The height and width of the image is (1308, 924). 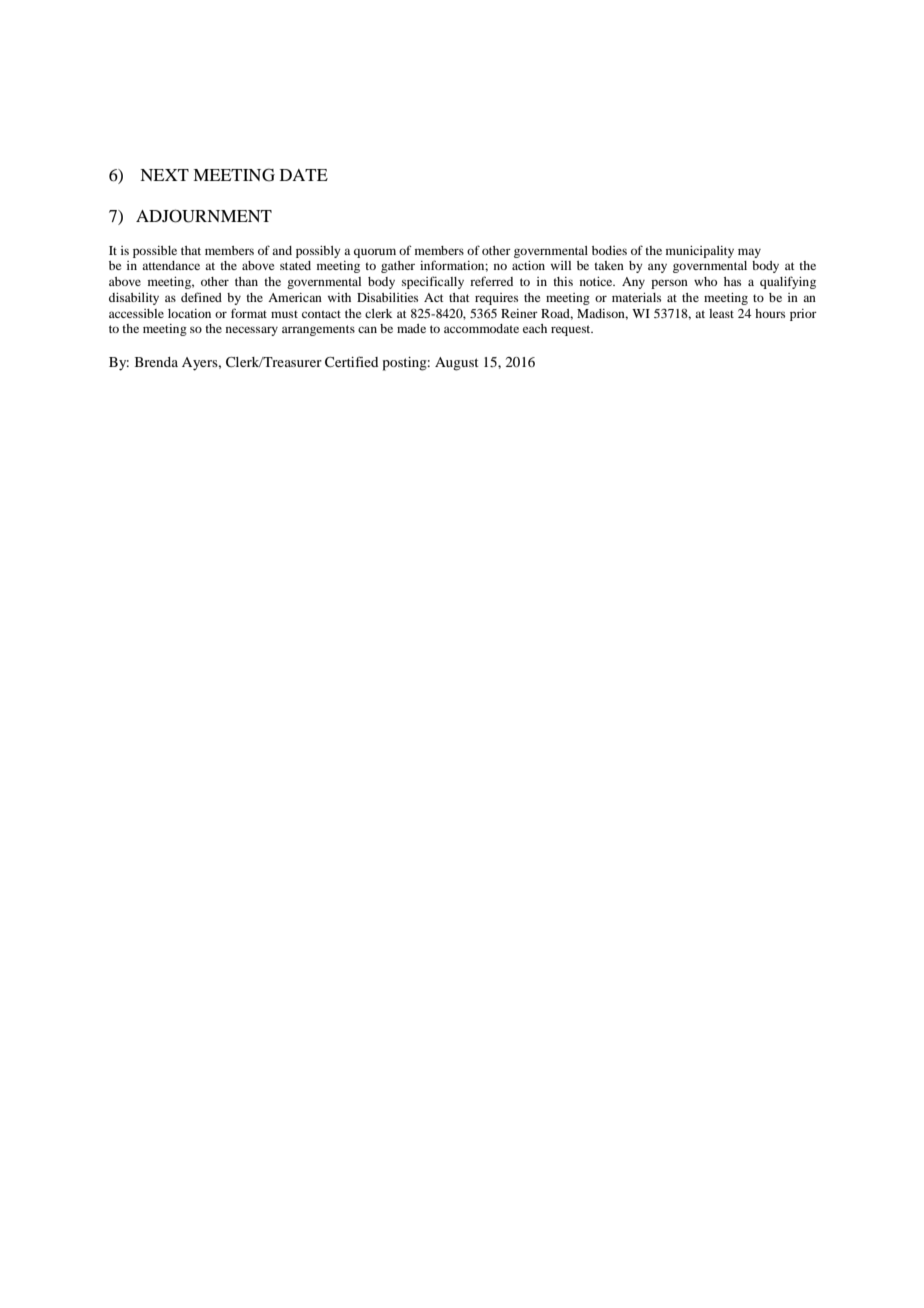 I want to click on August, so click(x=457, y=364).
